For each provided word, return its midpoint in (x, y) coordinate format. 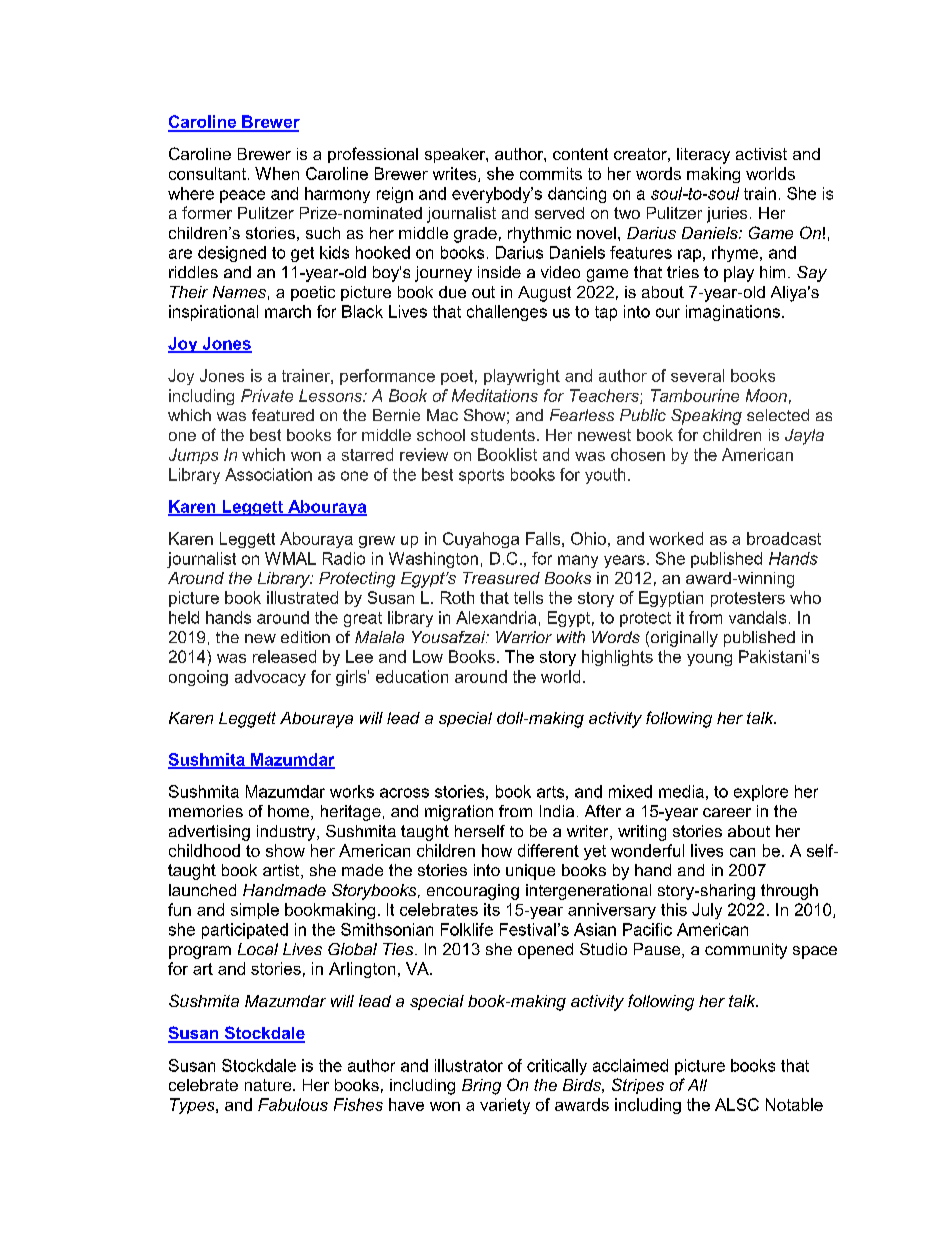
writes (456, 174)
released (284, 656)
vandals (757, 617)
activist (761, 154)
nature (269, 1085)
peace (242, 196)
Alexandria (496, 617)
